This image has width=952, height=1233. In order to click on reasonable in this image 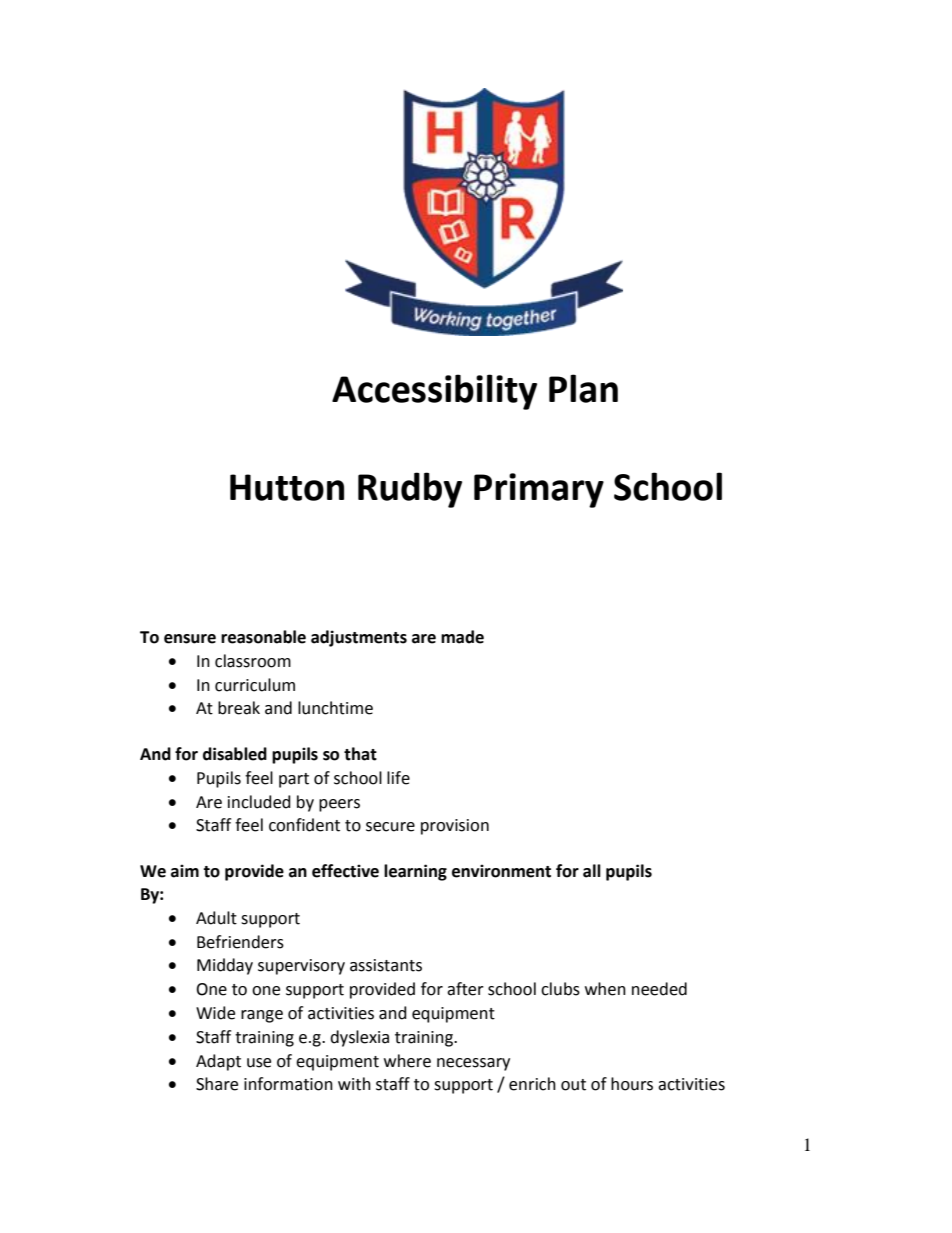, I will do `click(263, 637)`.
